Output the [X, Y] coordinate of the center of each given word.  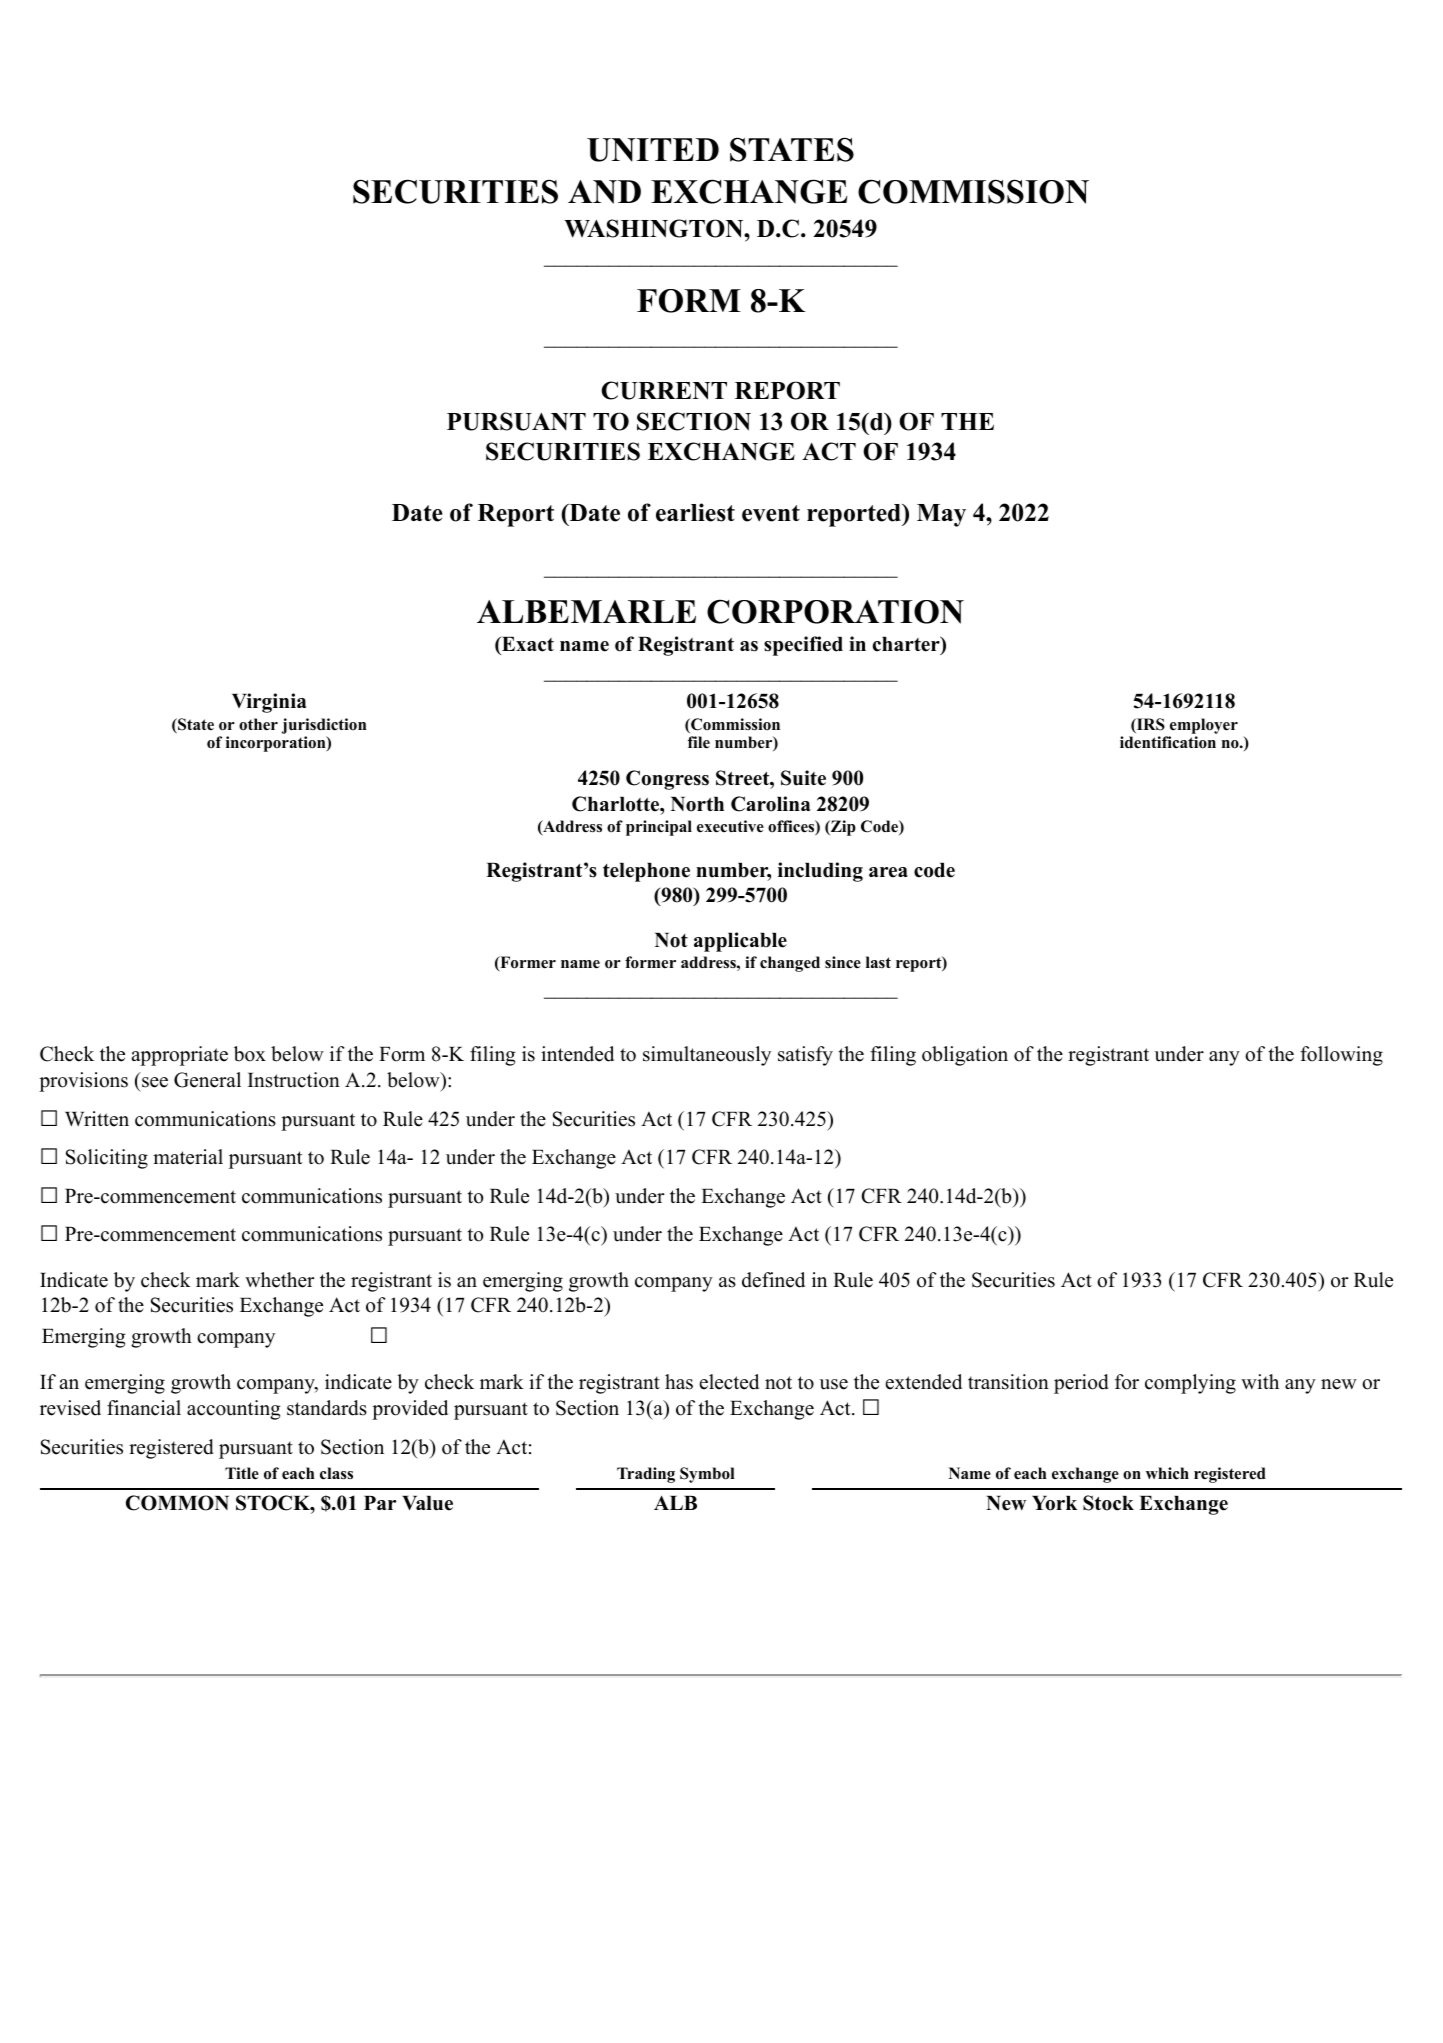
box [250, 1054]
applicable [740, 942]
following [1341, 1056]
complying [1190, 1384]
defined [773, 1280]
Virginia [269, 703]
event [771, 513]
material [188, 1157]
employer [1203, 727]
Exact [527, 646]
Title [242, 1473]
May [941, 515]
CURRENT [664, 390]
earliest [695, 512]
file [699, 742]
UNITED [653, 150]
